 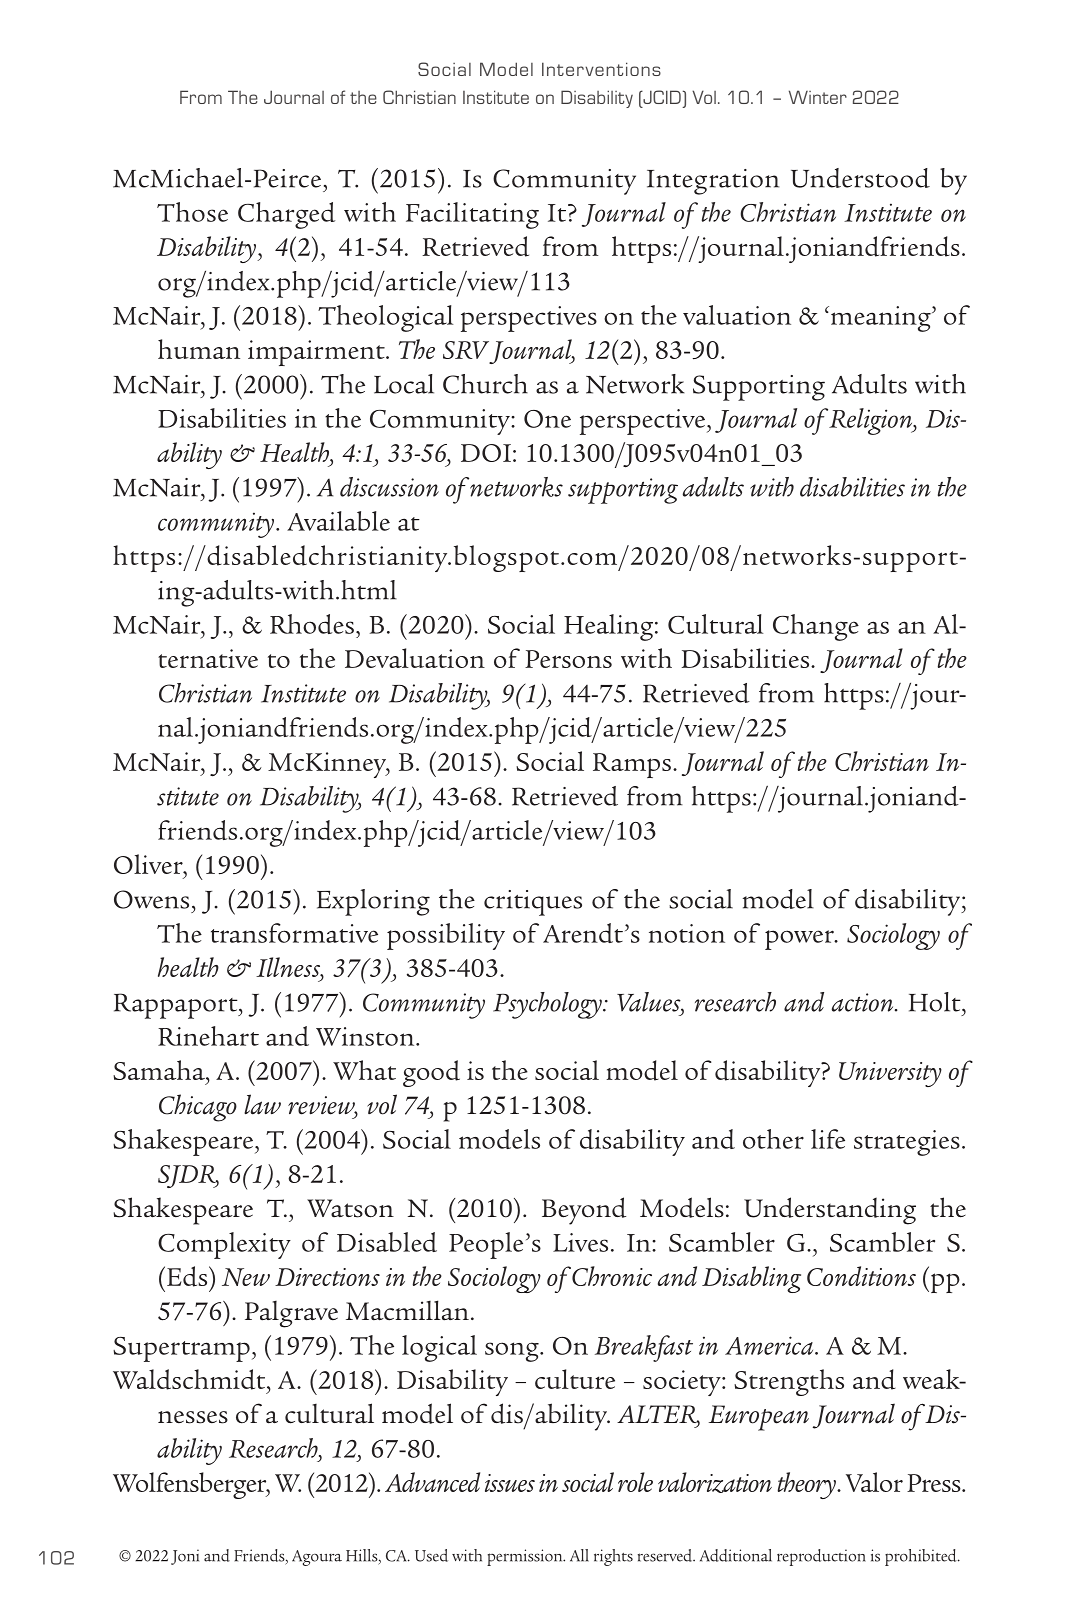 What do you see at coordinates (533, 903) in the screenshot?
I see `critiques` at bounding box center [533, 903].
